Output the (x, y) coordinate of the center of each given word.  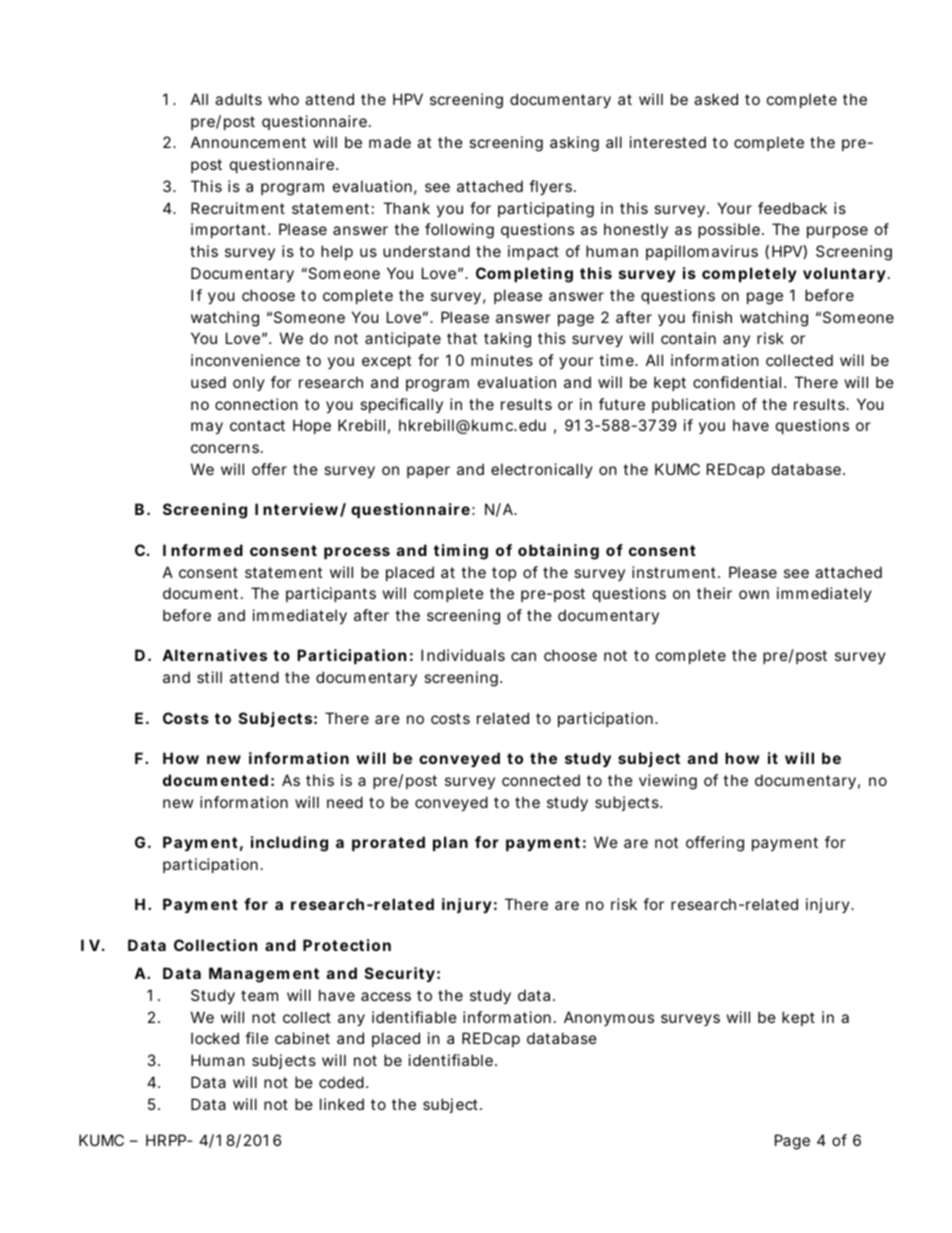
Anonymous (609, 1018)
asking (574, 144)
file (257, 1038)
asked (716, 99)
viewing (668, 782)
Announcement (248, 142)
